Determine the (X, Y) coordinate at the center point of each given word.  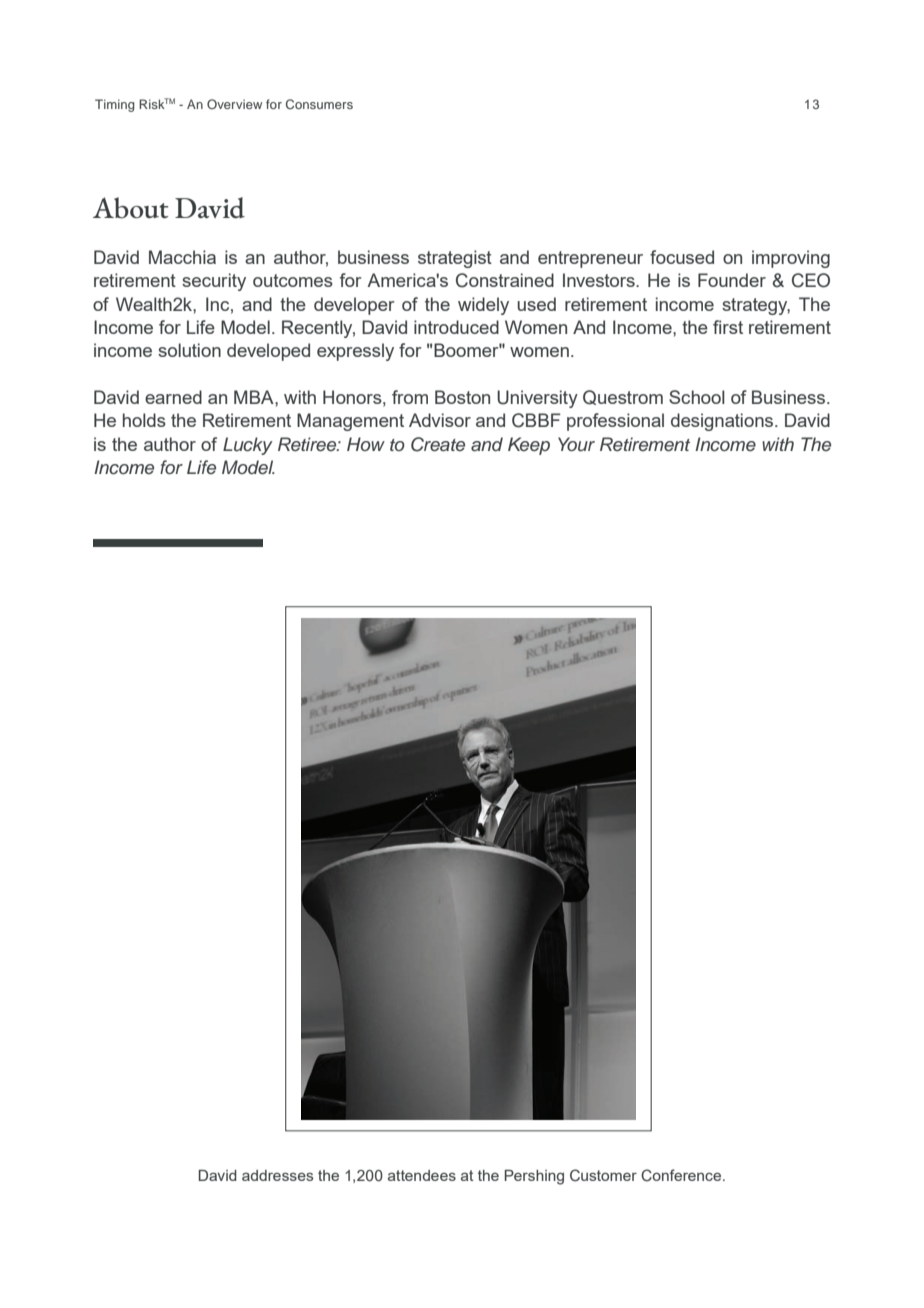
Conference (682, 1175)
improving (791, 259)
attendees (422, 1175)
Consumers (319, 104)
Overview (234, 104)
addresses (277, 1175)
